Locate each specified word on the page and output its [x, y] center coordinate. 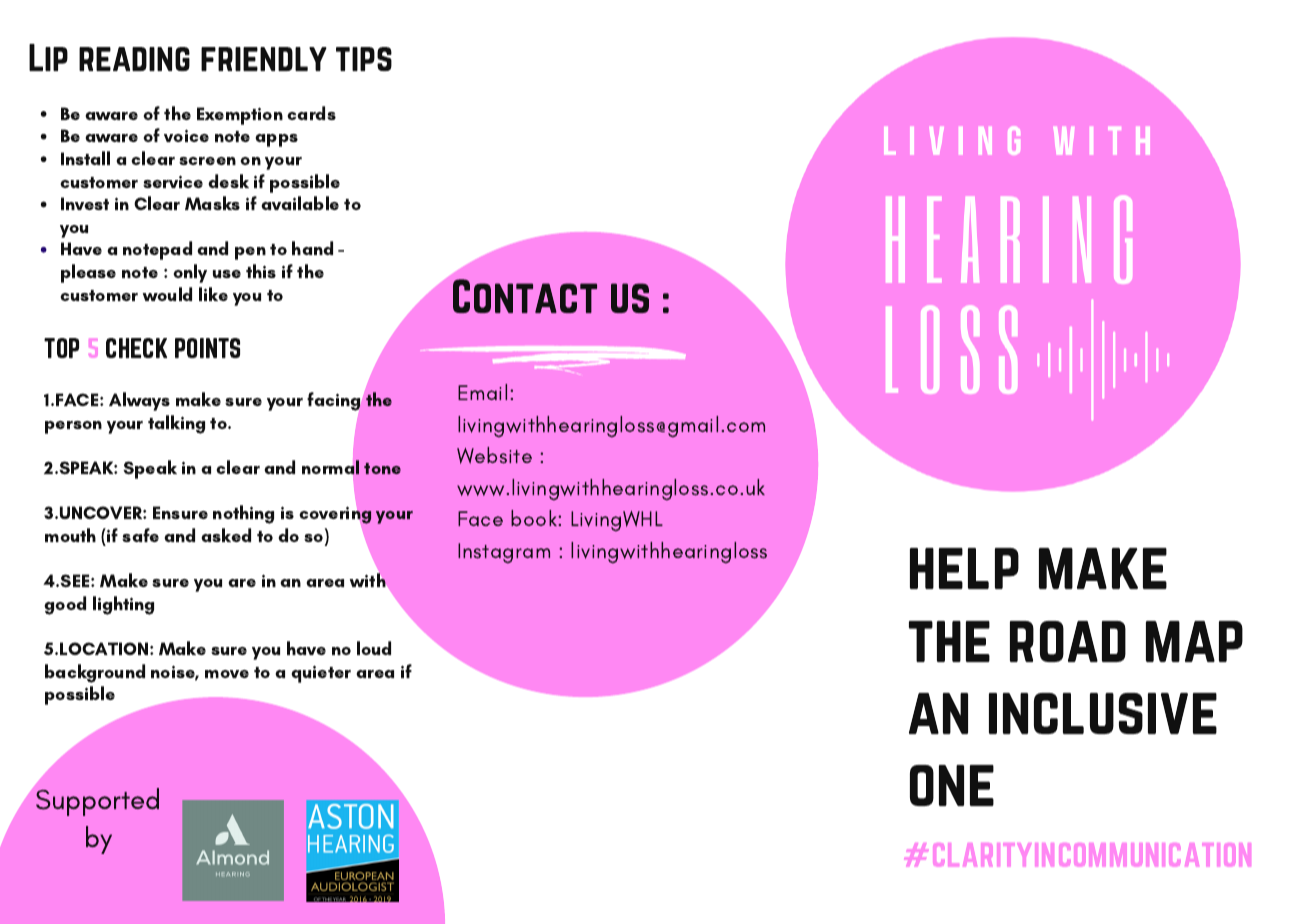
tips [364, 59]
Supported [97, 802]
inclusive [1103, 713]
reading [134, 59]
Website [494, 455]
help [964, 568]
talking [176, 424]
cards [311, 113]
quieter [321, 674]
